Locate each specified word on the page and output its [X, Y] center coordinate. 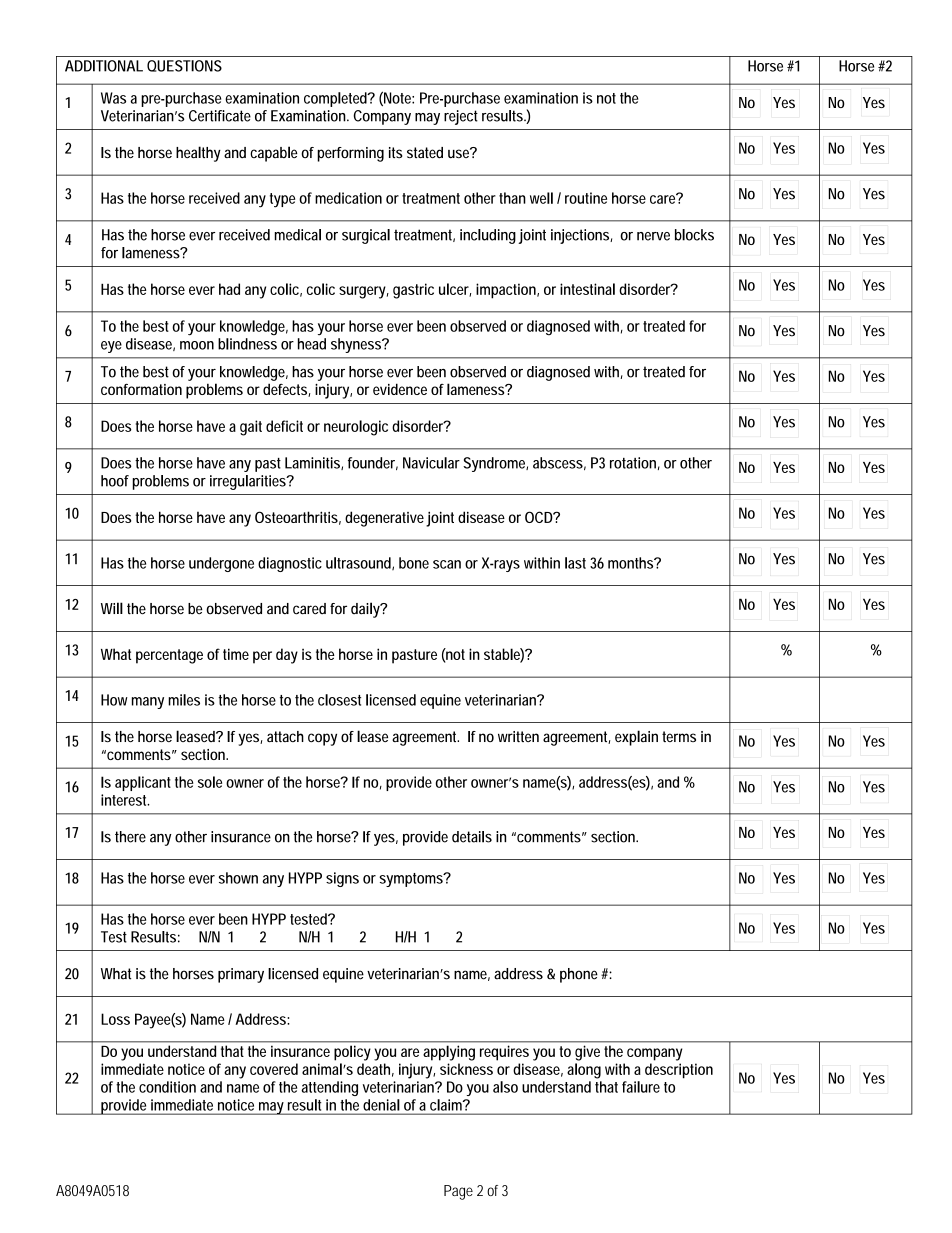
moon [197, 345]
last [575, 563]
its [395, 152]
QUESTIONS [184, 66]
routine [586, 198]
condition [167, 1087]
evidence [400, 389]
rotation [635, 463]
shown [238, 878]
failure [641, 1087]
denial [381, 1105]
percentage [169, 656]
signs [342, 879]
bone [414, 563]
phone [581, 975]
